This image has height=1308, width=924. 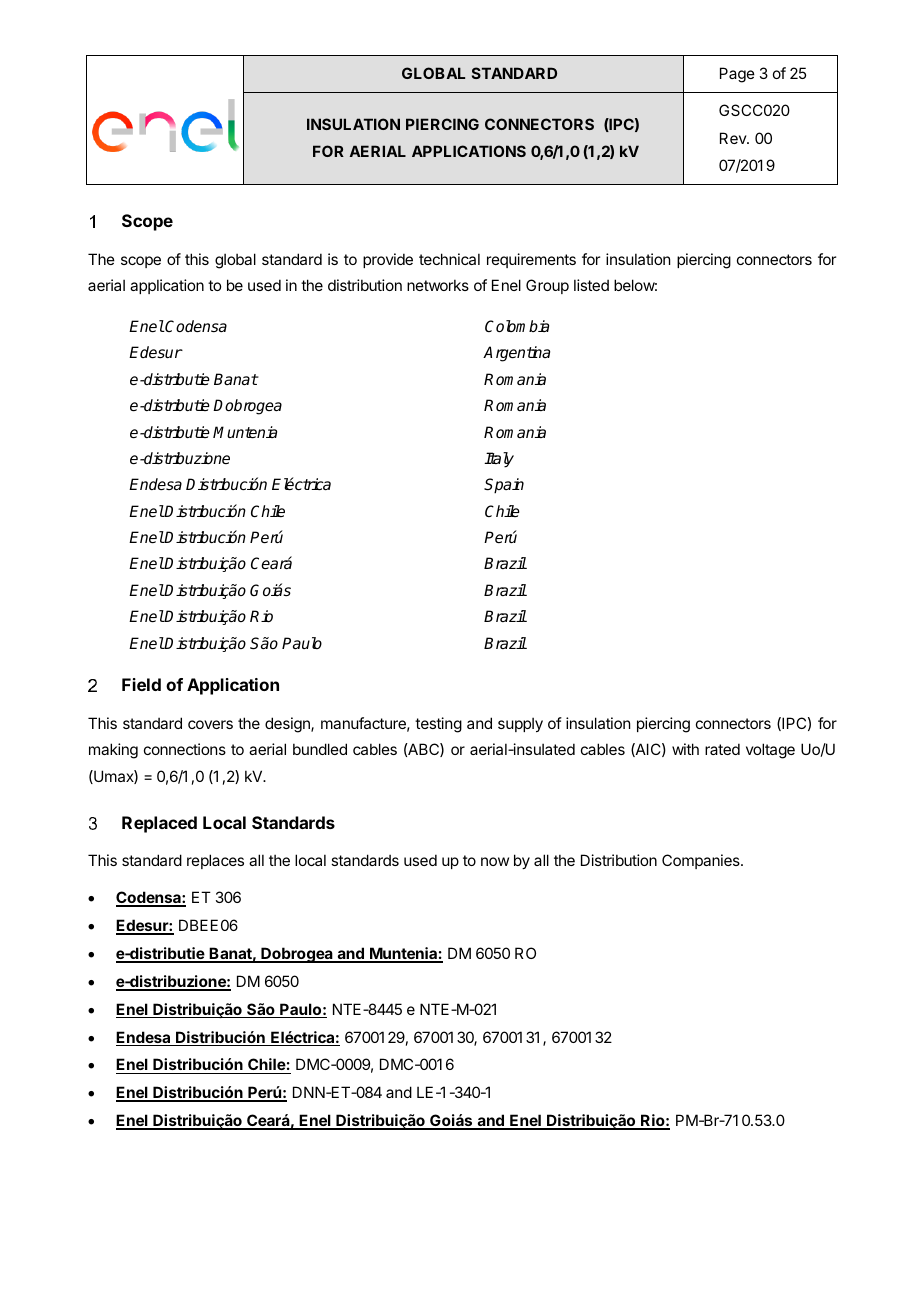 What do you see at coordinates (438, 285) in the image?
I see `networks` at bounding box center [438, 285].
